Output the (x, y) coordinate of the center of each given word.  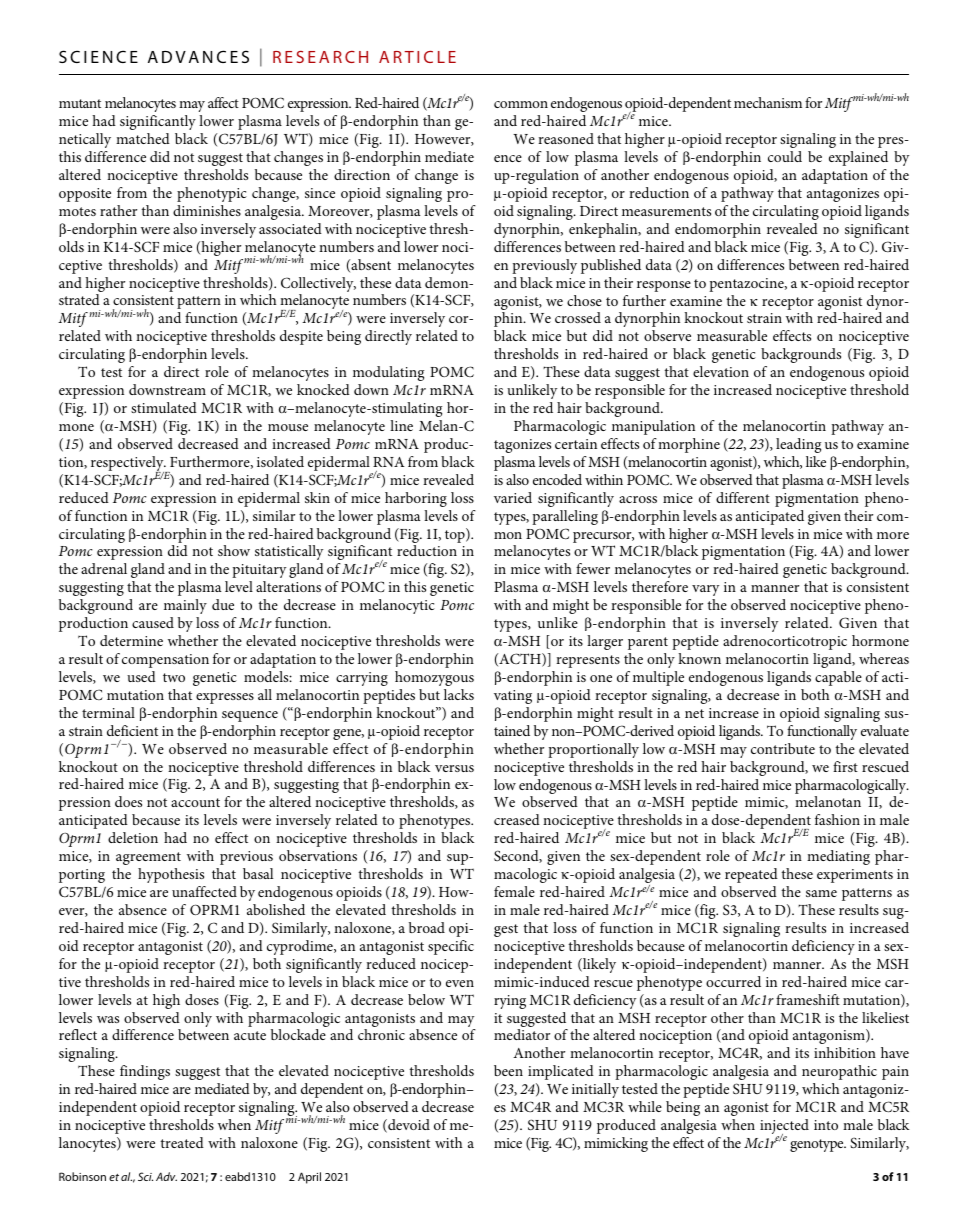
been (508, 1070)
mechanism (768, 102)
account (195, 802)
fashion (837, 819)
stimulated (164, 407)
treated (182, 1142)
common (521, 104)
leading (798, 445)
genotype (818, 1145)
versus (454, 768)
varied (513, 497)
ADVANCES (198, 56)
